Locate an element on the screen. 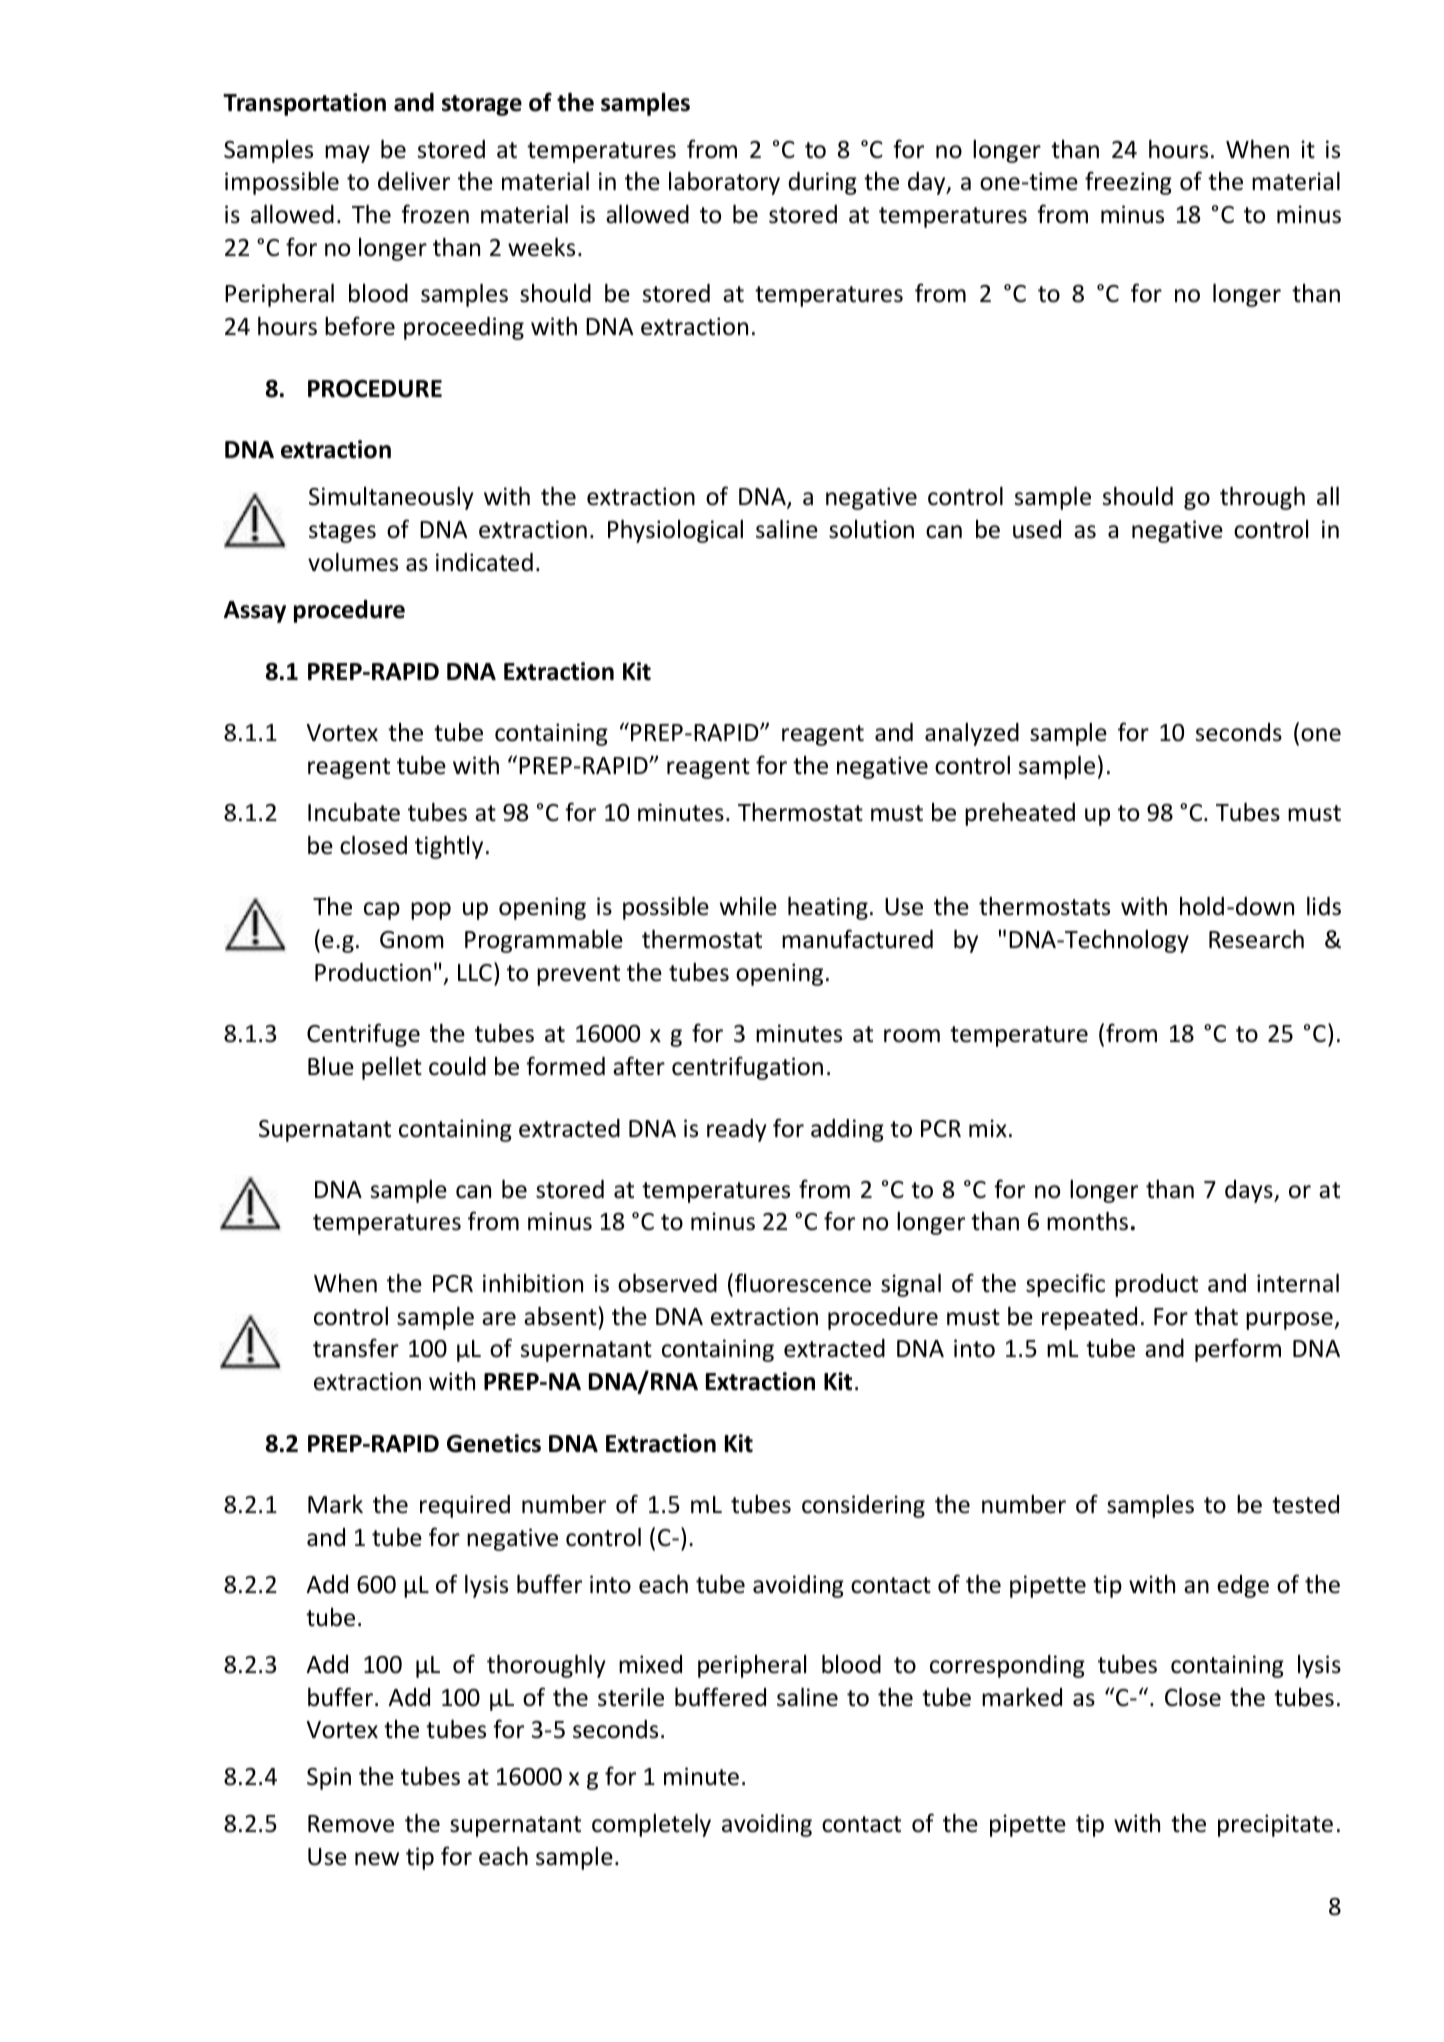  that is located at coordinates (1216, 1316).
